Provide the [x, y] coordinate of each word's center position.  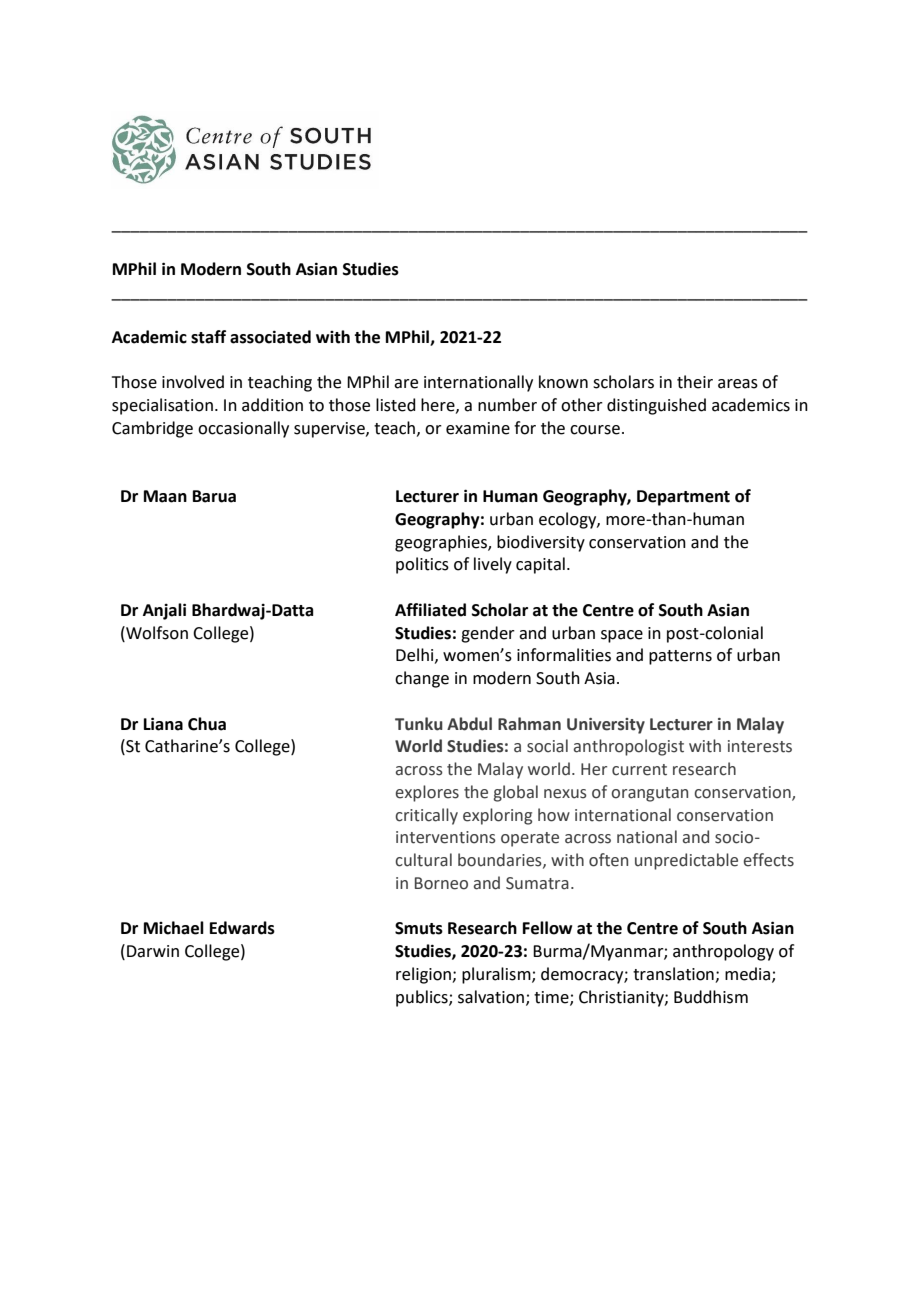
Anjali [164, 611]
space [622, 636]
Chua [207, 724]
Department [683, 498]
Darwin [153, 951]
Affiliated [430, 610]
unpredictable [686, 861]
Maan [165, 496]
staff [208, 337]
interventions [446, 837]
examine [478, 428]
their [695, 382]
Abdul [469, 724]
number [507, 405]
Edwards [242, 928]
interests [760, 746]
